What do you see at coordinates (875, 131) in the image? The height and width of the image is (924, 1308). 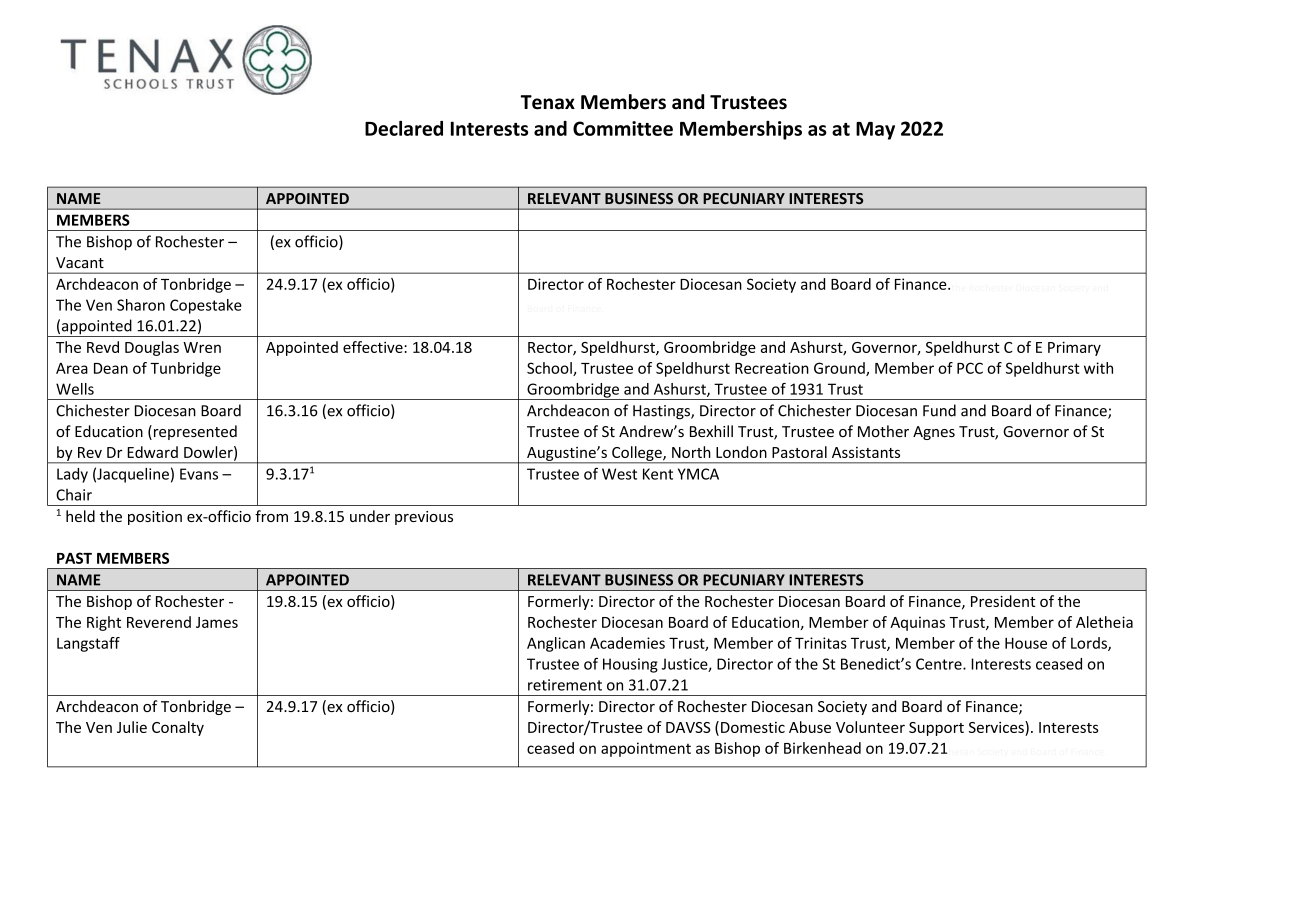 I see `May` at bounding box center [875, 131].
